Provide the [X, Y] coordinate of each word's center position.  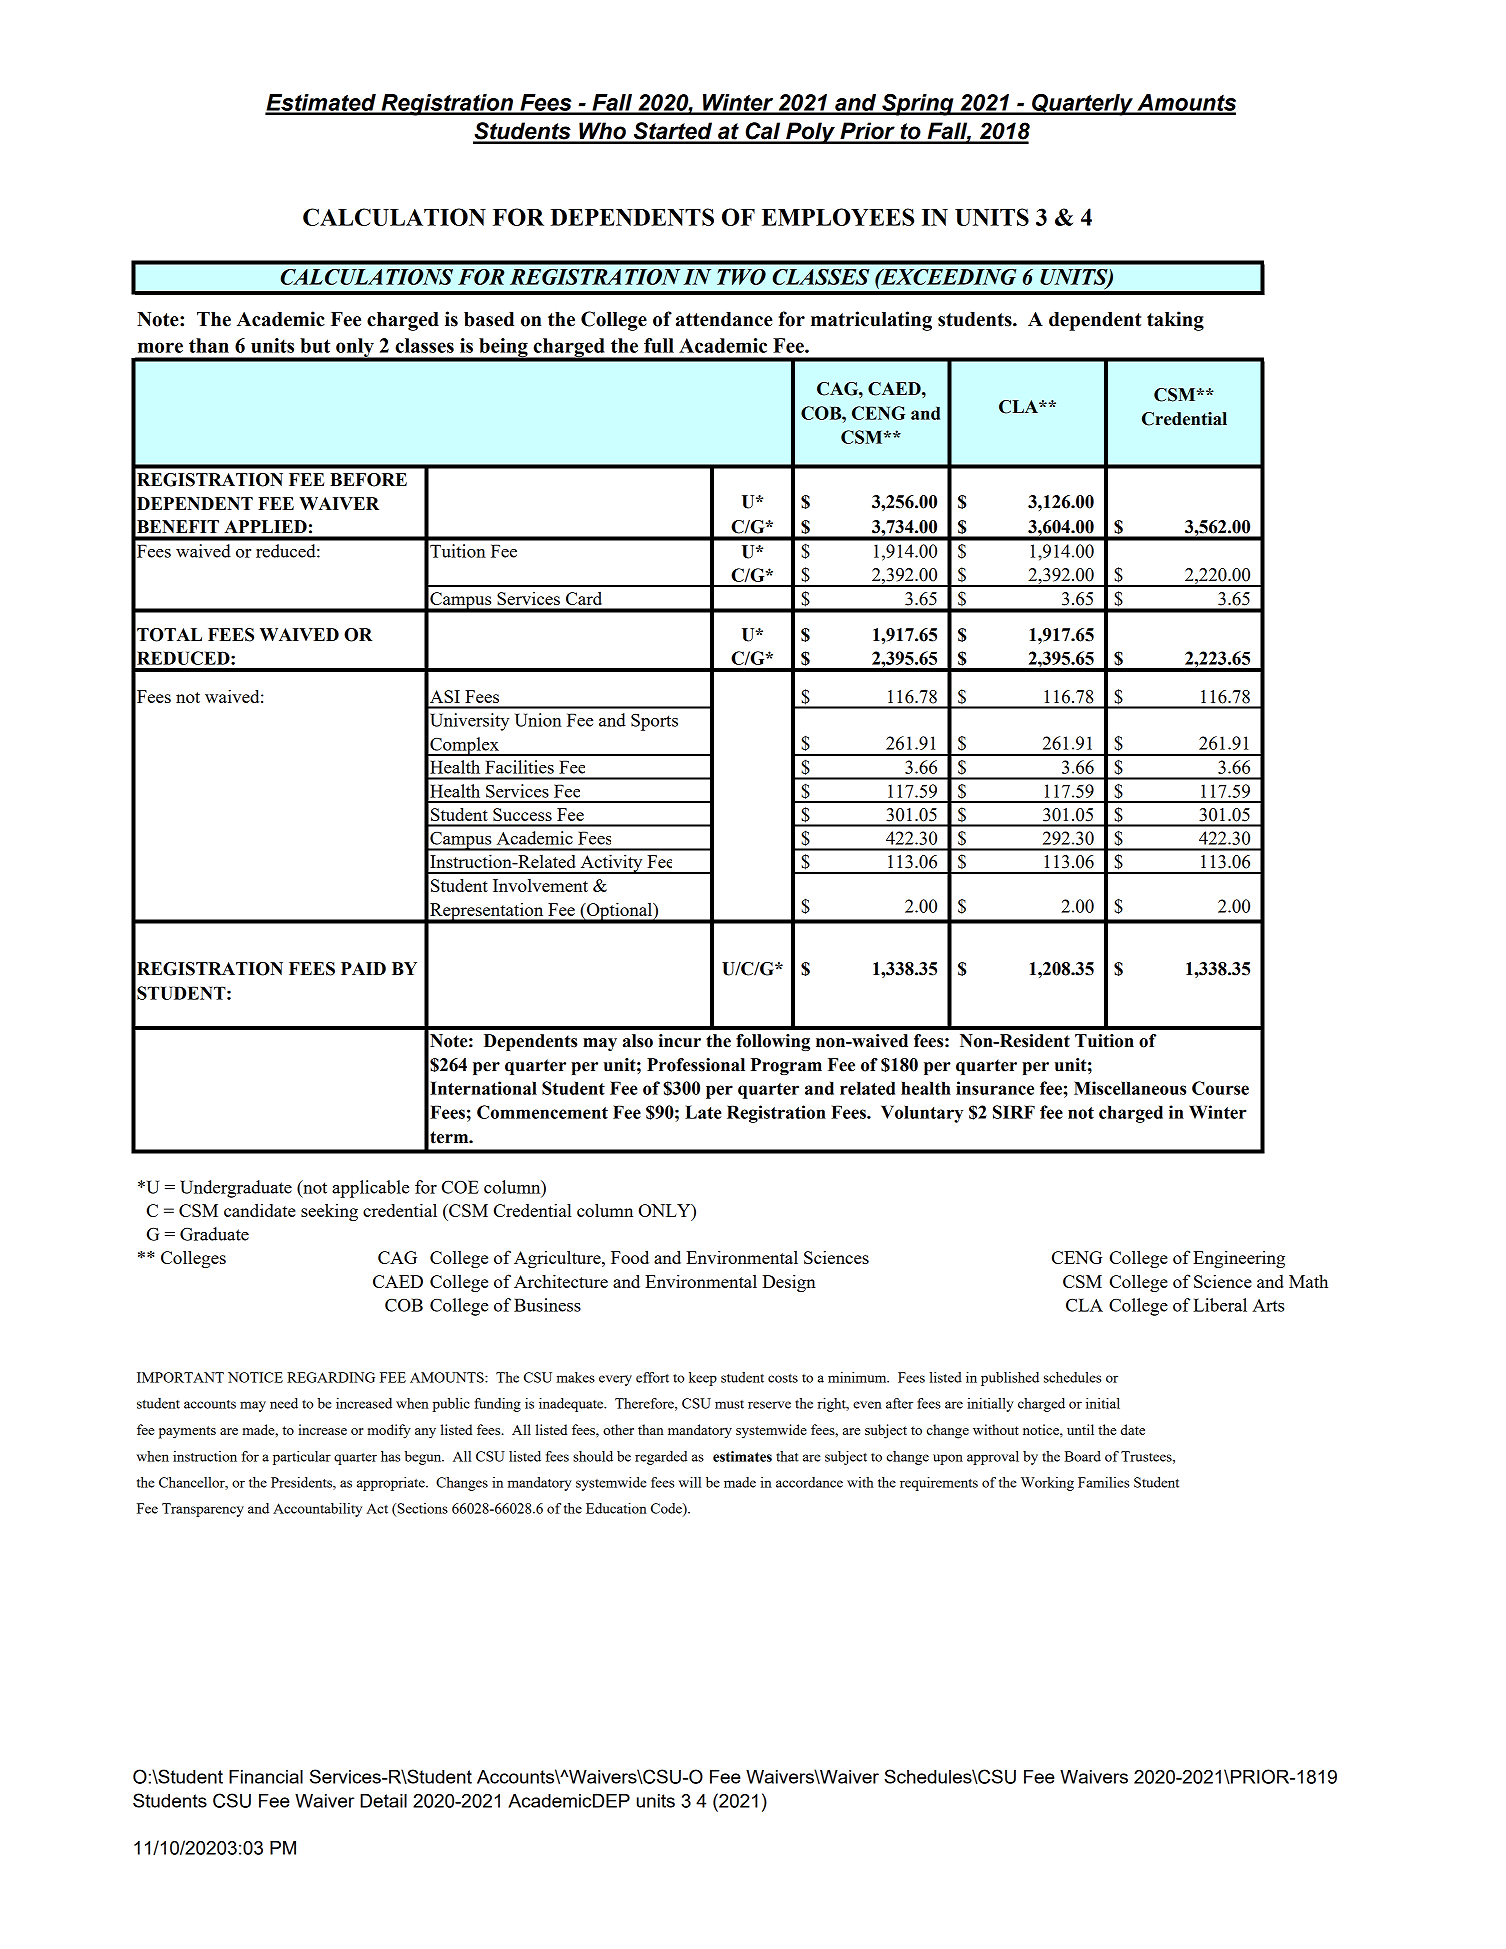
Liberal [1220, 1305]
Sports [654, 722]
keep [703, 1379]
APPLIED [265, 526]
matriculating [871, 321]
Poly [810, 133]
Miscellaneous [1130, 1088]
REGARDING [331, 1377]
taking [1175, 321]
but [315, 345]
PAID [363, 968]
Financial [266, 1777]
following [773, 1042]
